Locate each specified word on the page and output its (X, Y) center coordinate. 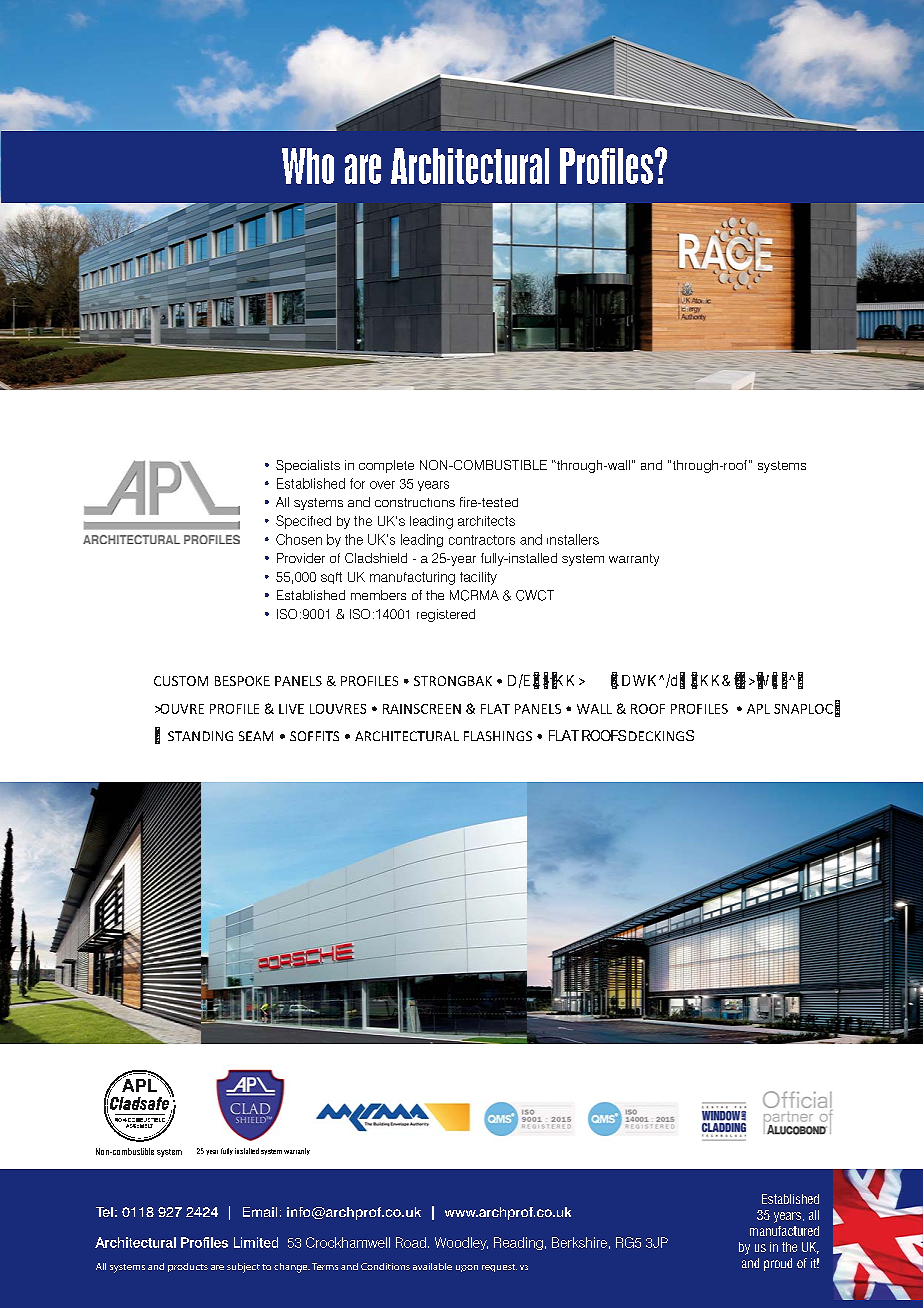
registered (446, 615)
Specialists (308, 466)
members (378, 595)
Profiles (204, 1242)
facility (478, 578)
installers (573, 539)
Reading (518, 1243)
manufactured (784, 1231)
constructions (415, 502)
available (432, 1266)
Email (260, 1212)
